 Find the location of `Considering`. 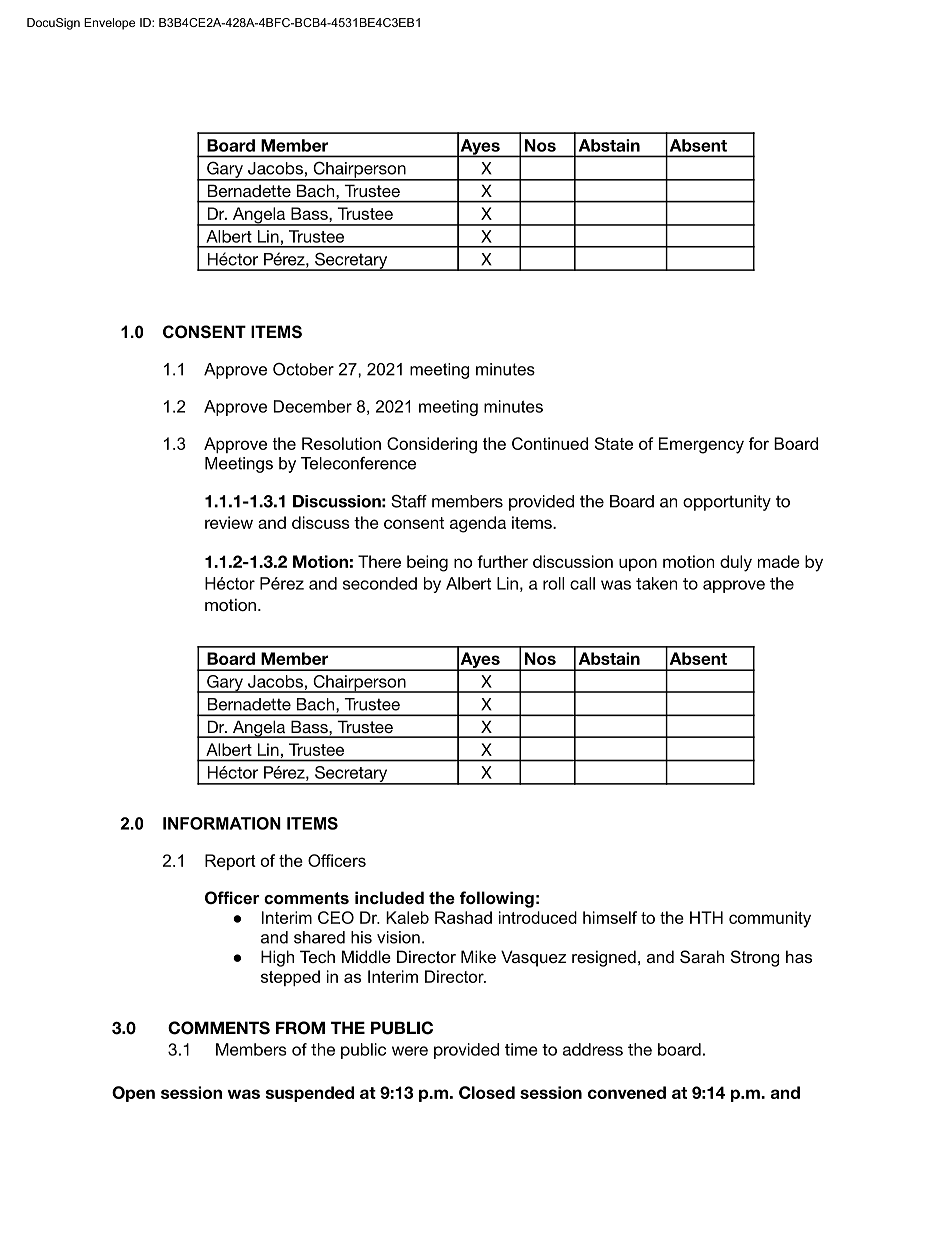

Considering is located at coordinates (432, 445).
